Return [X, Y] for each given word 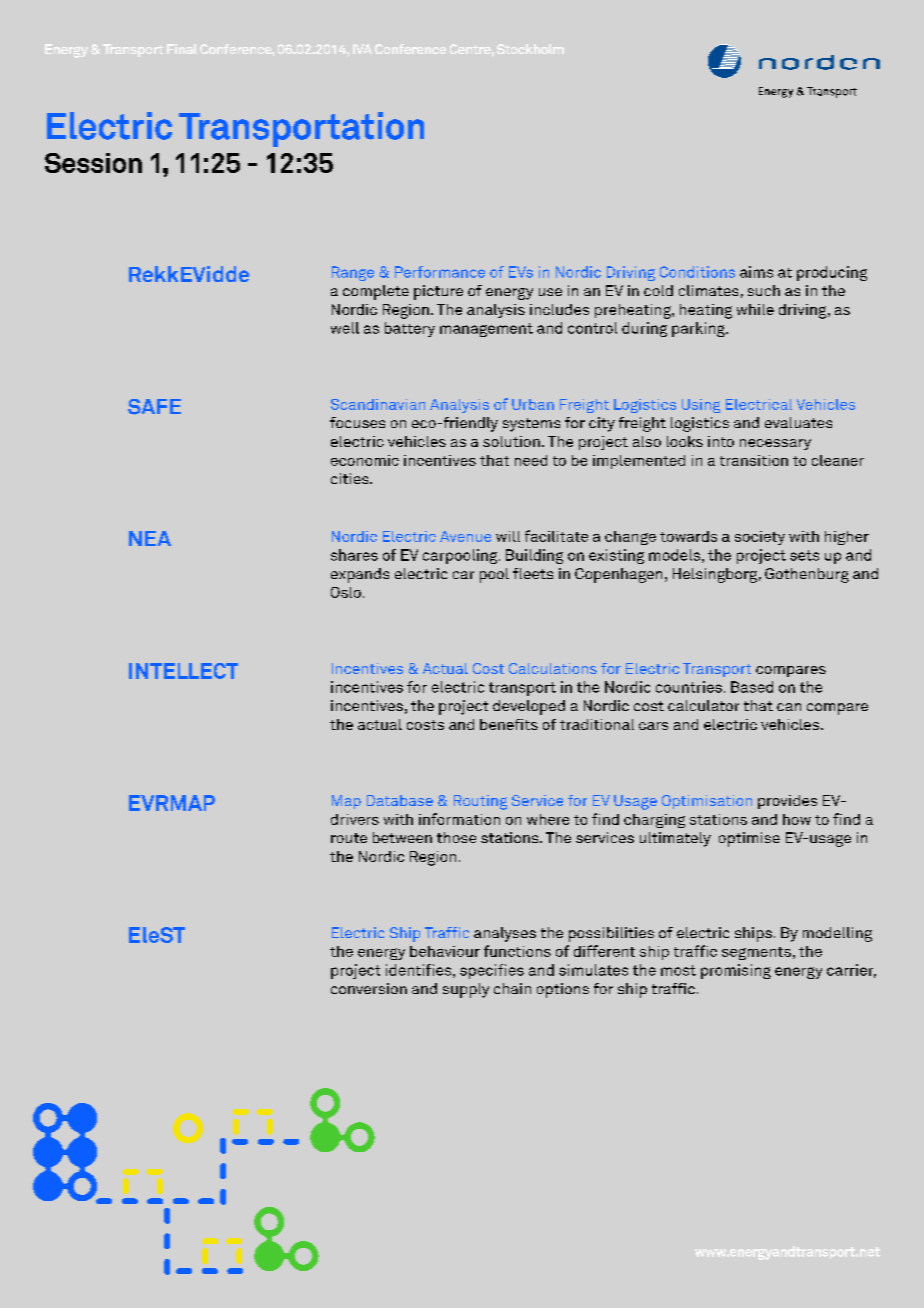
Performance [440, 272]
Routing [480, 802]
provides [787, 802]
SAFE [154, 407]
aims [756, 272]
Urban [533, 404]
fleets [533, 573]
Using [701, 406]
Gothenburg [807, 575]
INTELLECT [183, 671]
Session [93, 163]
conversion [369, 988]
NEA [150, 538]
